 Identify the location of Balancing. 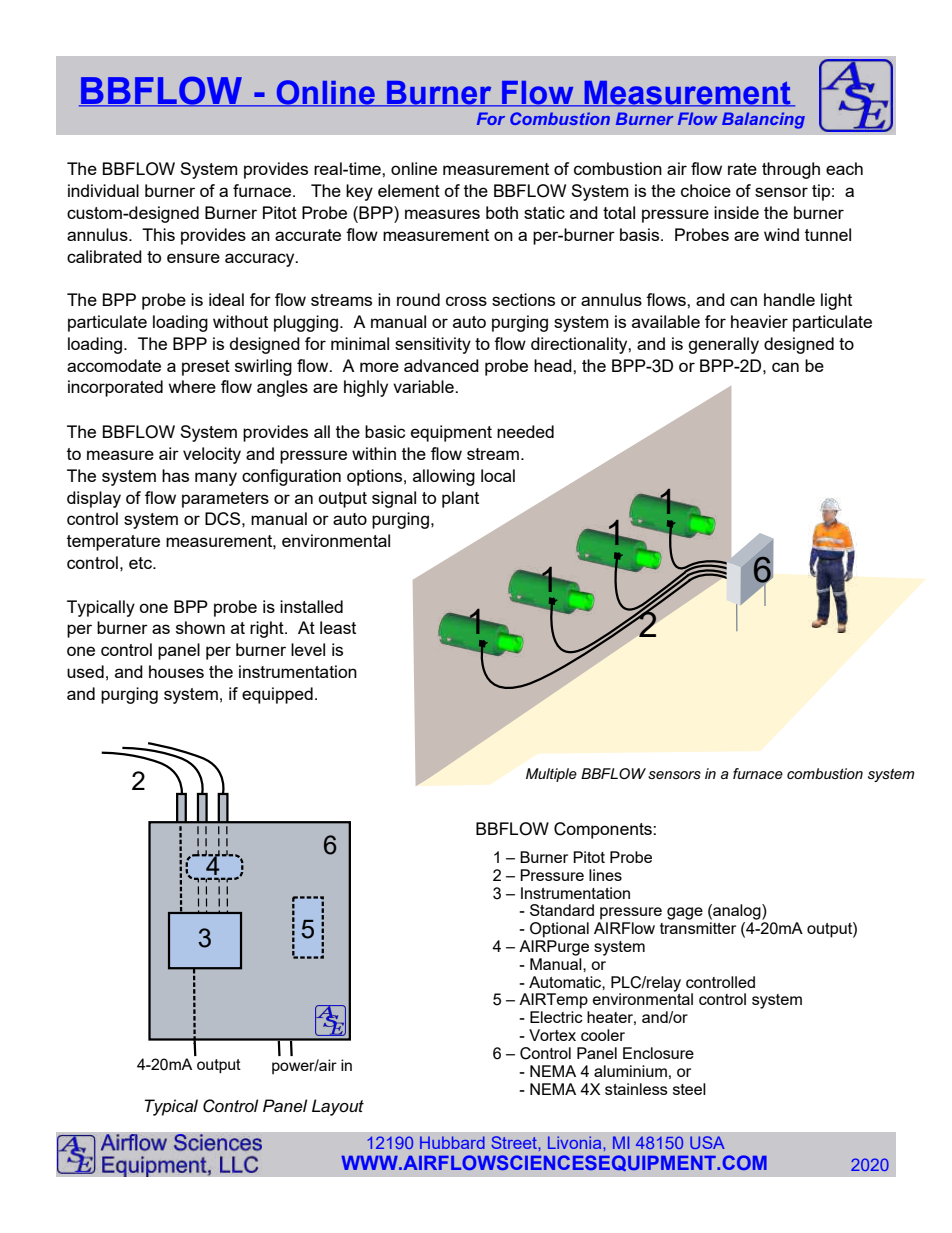
(763, 120).
